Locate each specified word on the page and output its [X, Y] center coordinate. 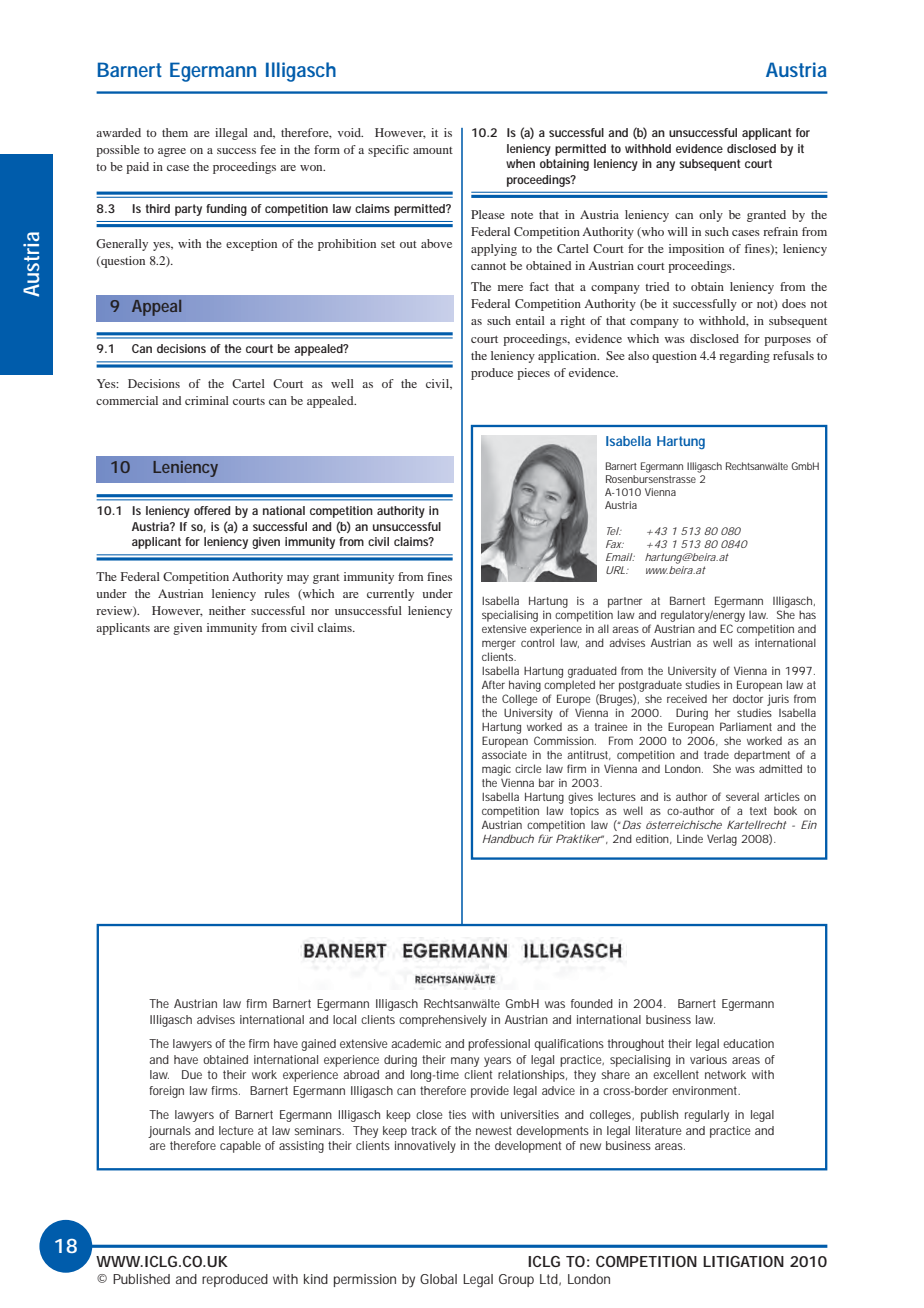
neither [227, 610]
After [493, 684]
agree [172, 152]
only [711, 216]
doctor [748, 698]
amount [433, 150]
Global [438, 1279]
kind [316, 1279]
